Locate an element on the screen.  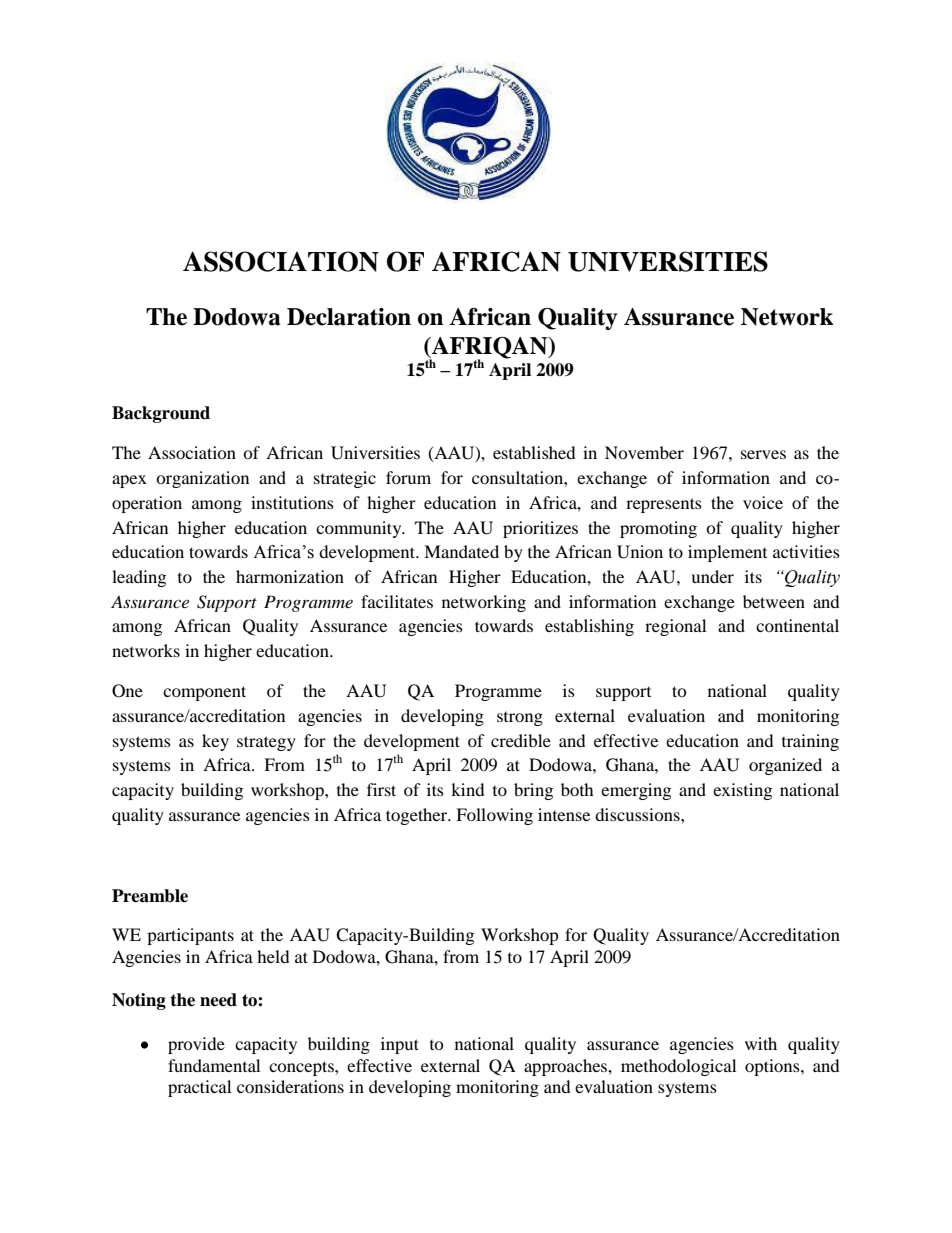
regional is located at coordinates (675, 627).
